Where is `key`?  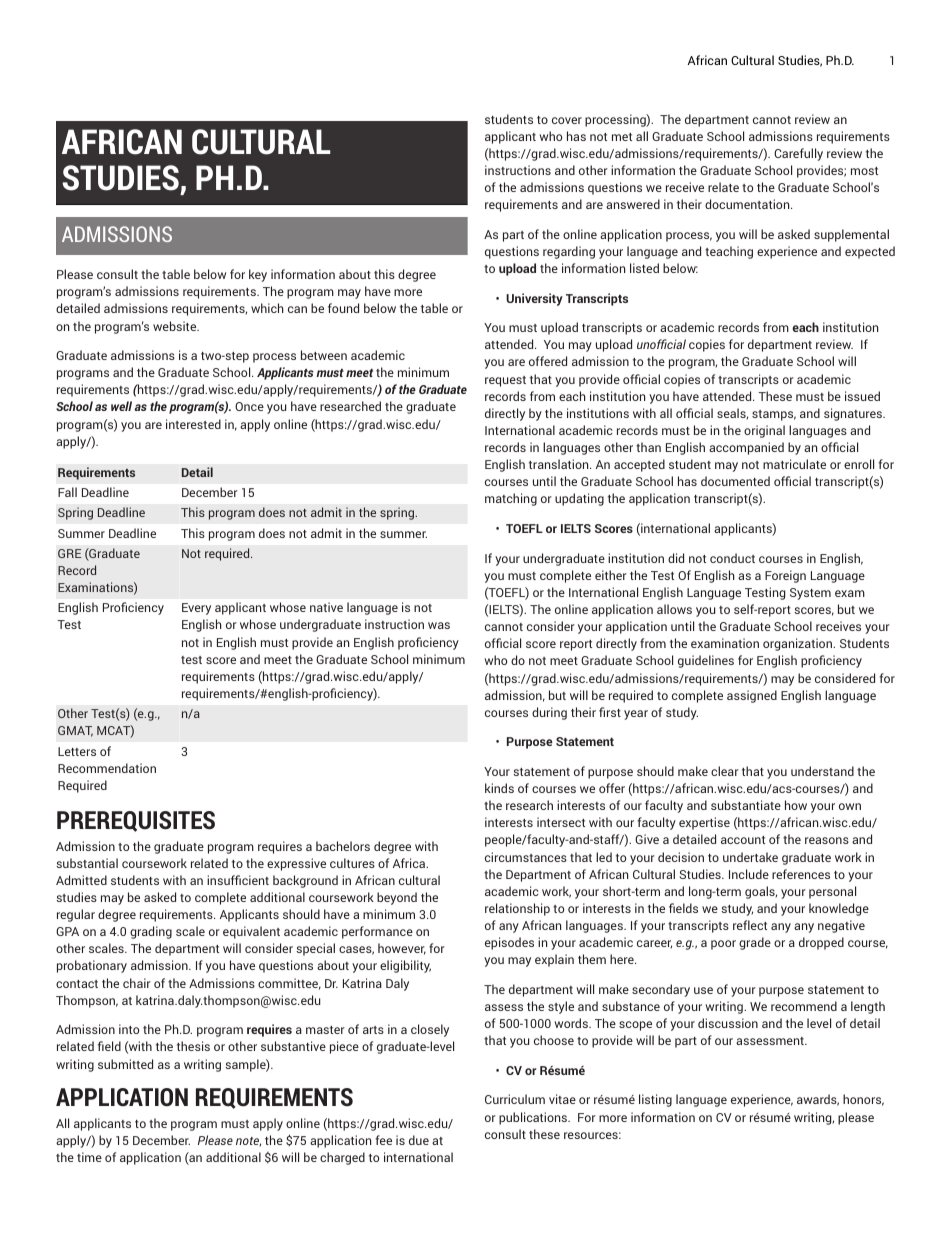 key is located at coordinates (258, 275).
